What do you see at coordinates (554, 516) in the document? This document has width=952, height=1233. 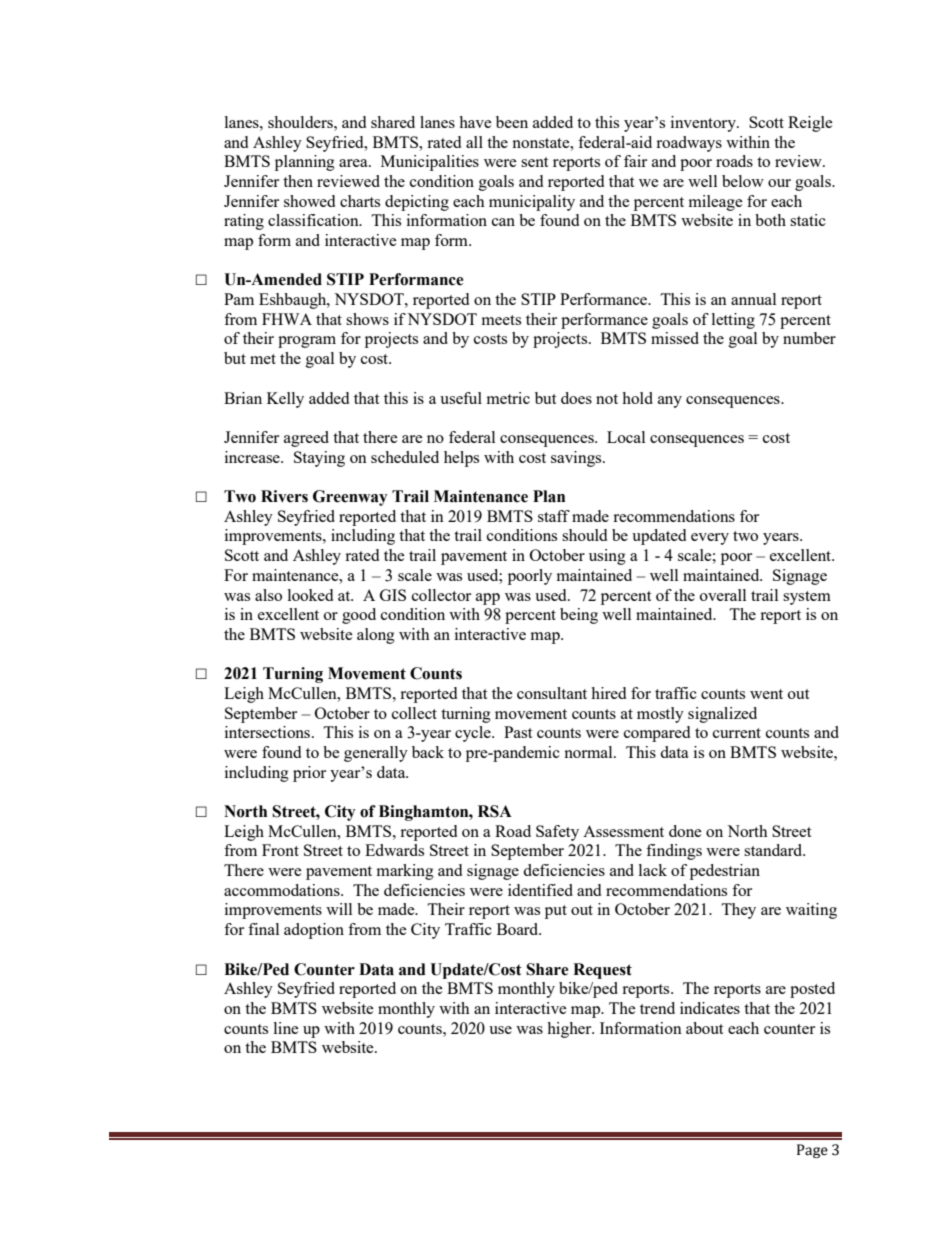 I see `staff` at bounding box center [554, 516].
